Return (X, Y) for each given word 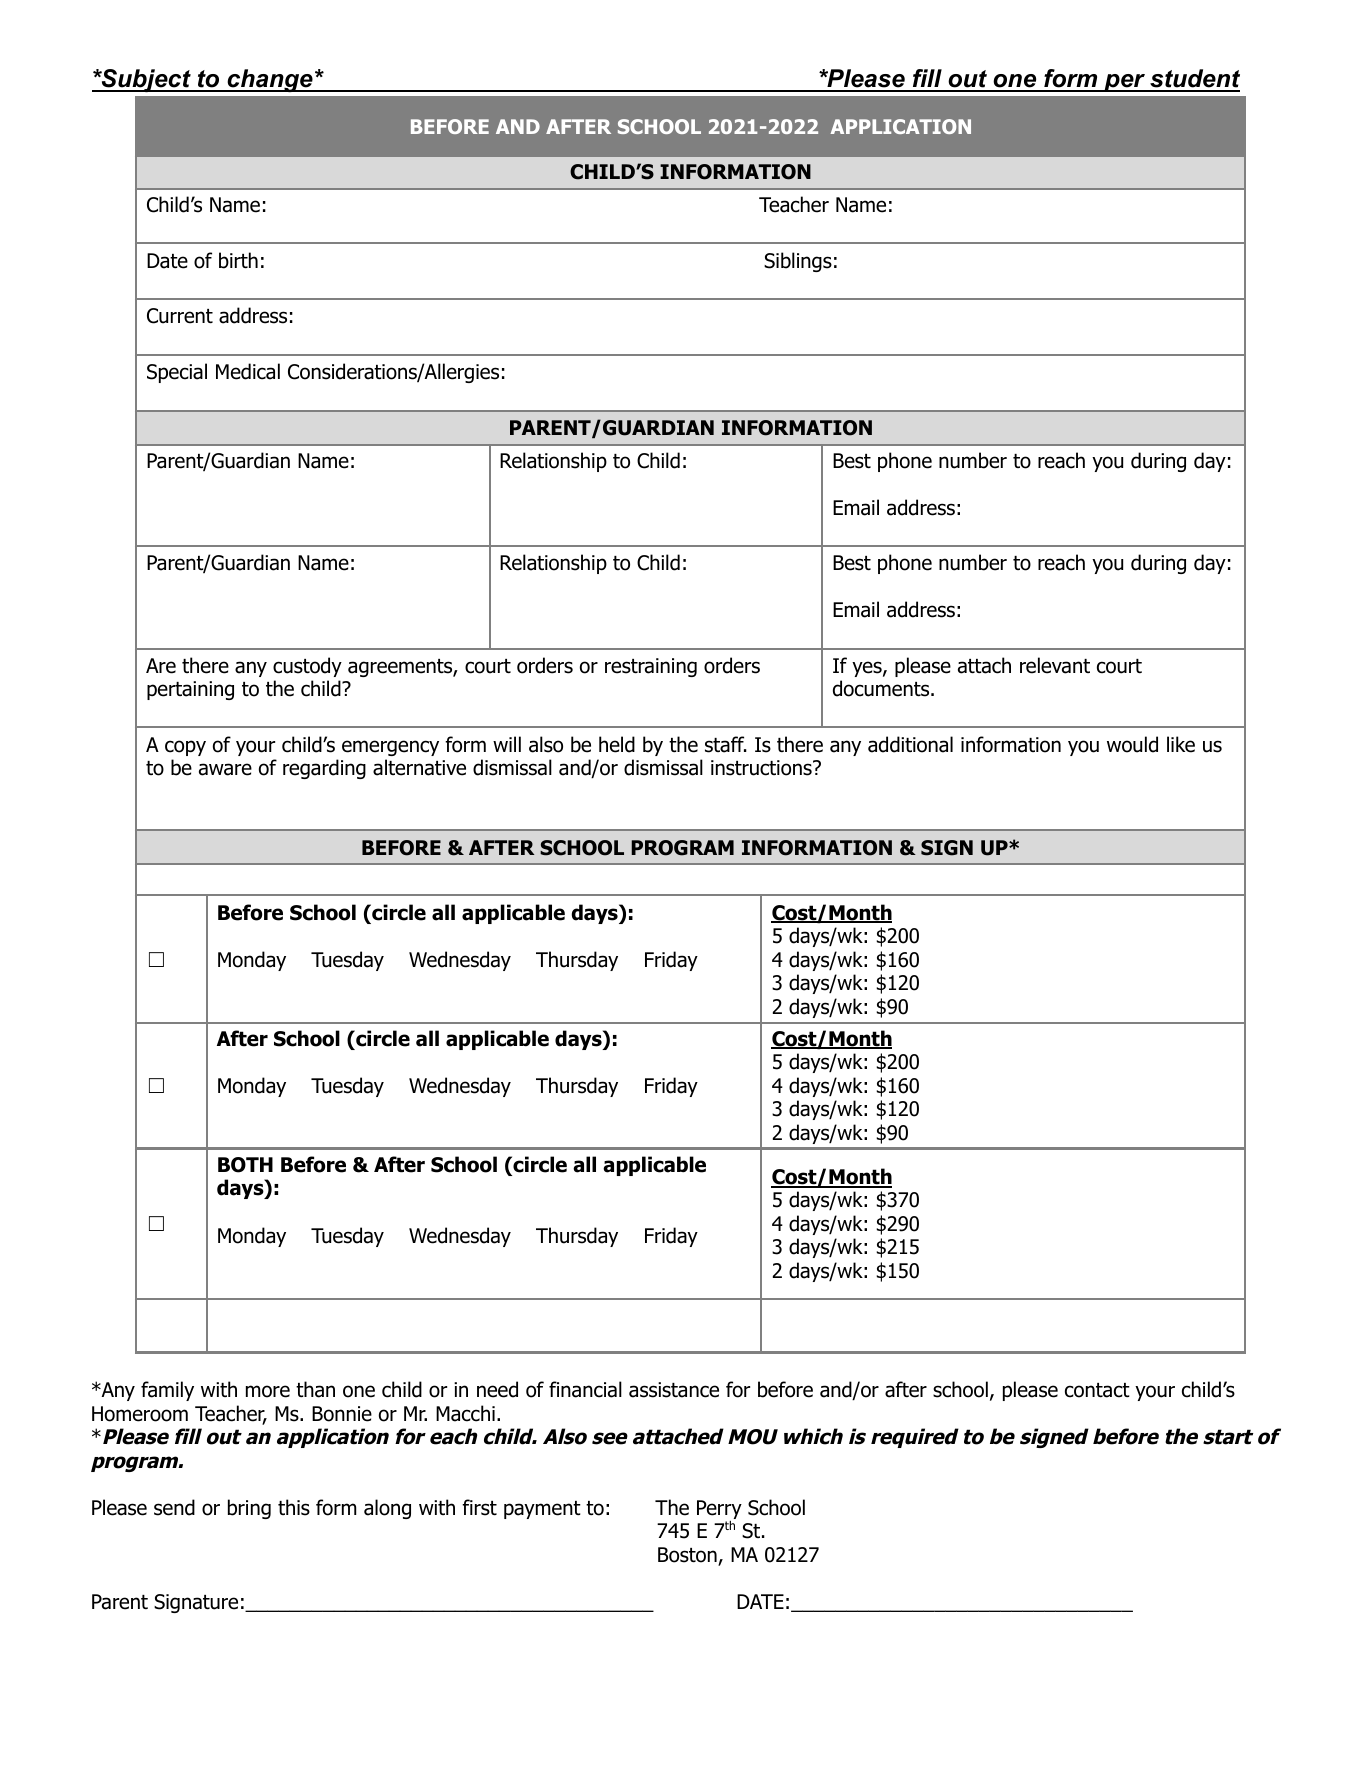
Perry (719, 1511)
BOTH (245, 1165)
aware (225, 769)
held (617, 744)
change (270, 80)
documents (881, 688)
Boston (688, 1556)
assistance (674, 1390)
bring (249, 1509)
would (1132, 744)
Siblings (798, 262)
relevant (1055, 665)
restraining (651, 667)
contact (1097, 1390)
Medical (248, 371)
